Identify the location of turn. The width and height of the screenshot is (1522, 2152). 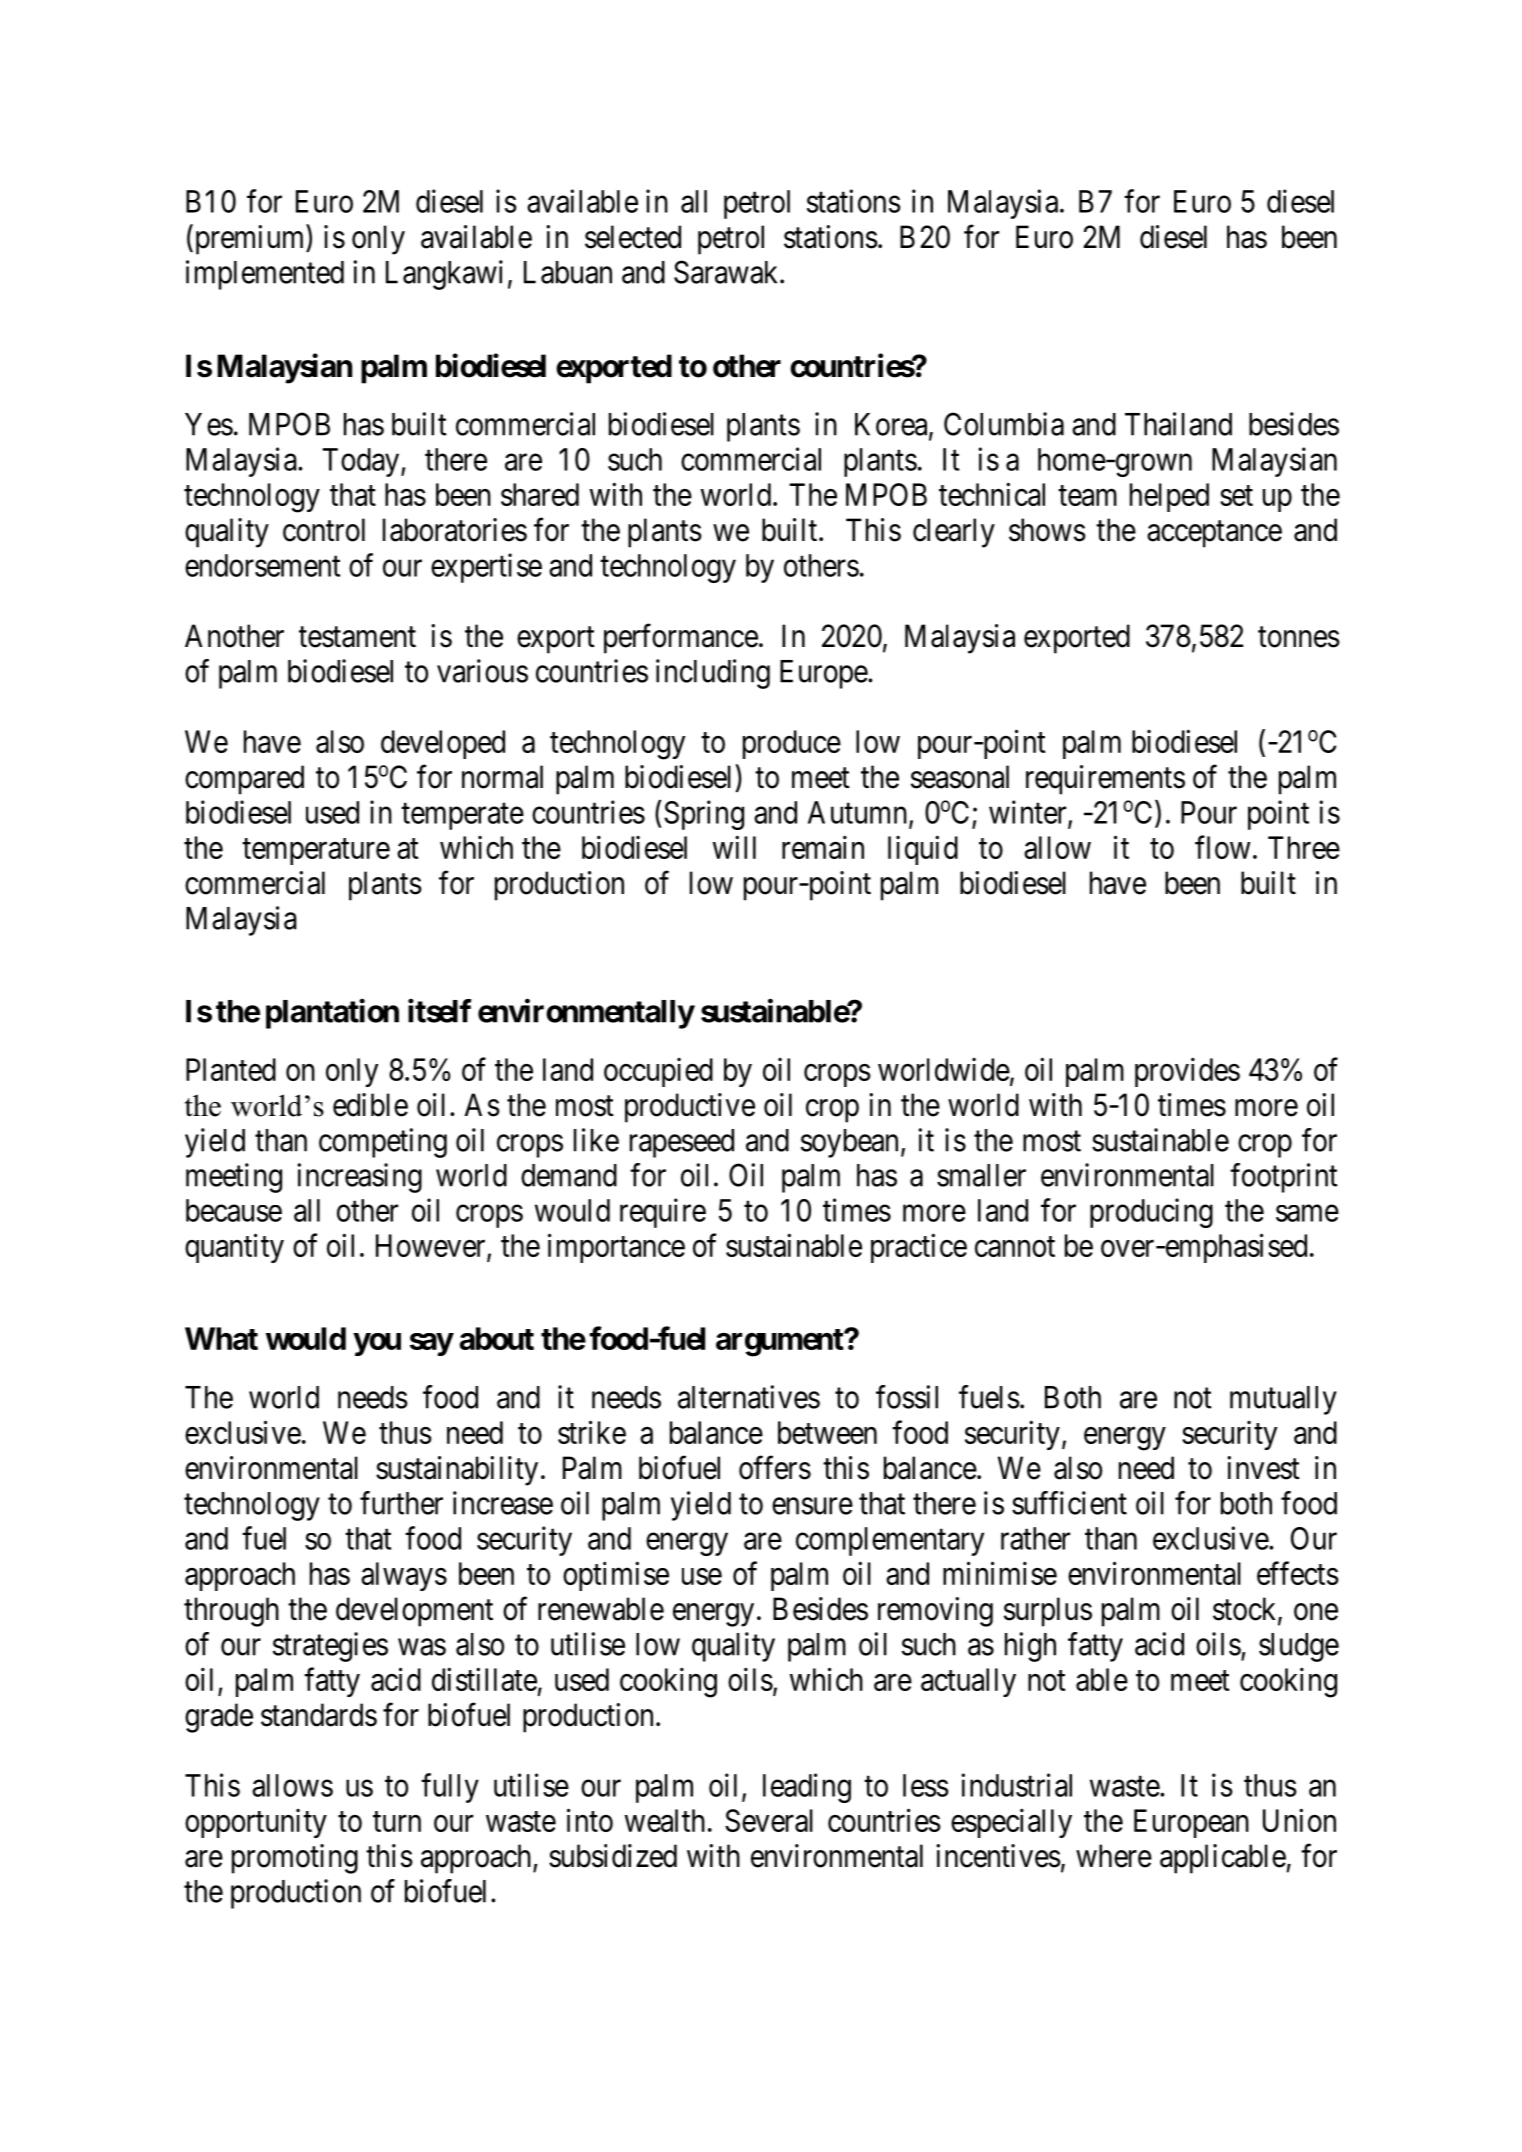
(397, 1821).
